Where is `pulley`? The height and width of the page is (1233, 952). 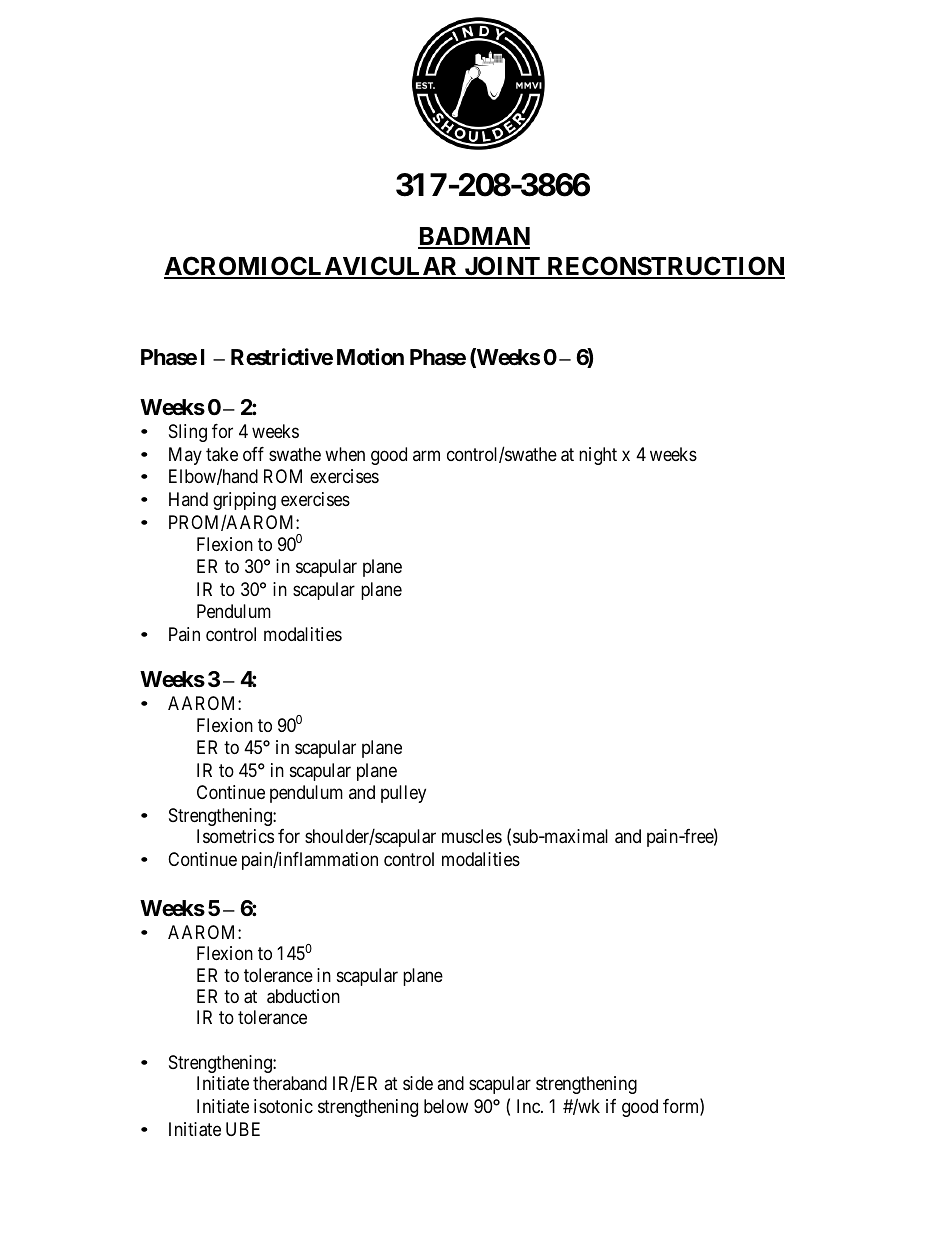 pulley is located at coordinates (403, 794).
